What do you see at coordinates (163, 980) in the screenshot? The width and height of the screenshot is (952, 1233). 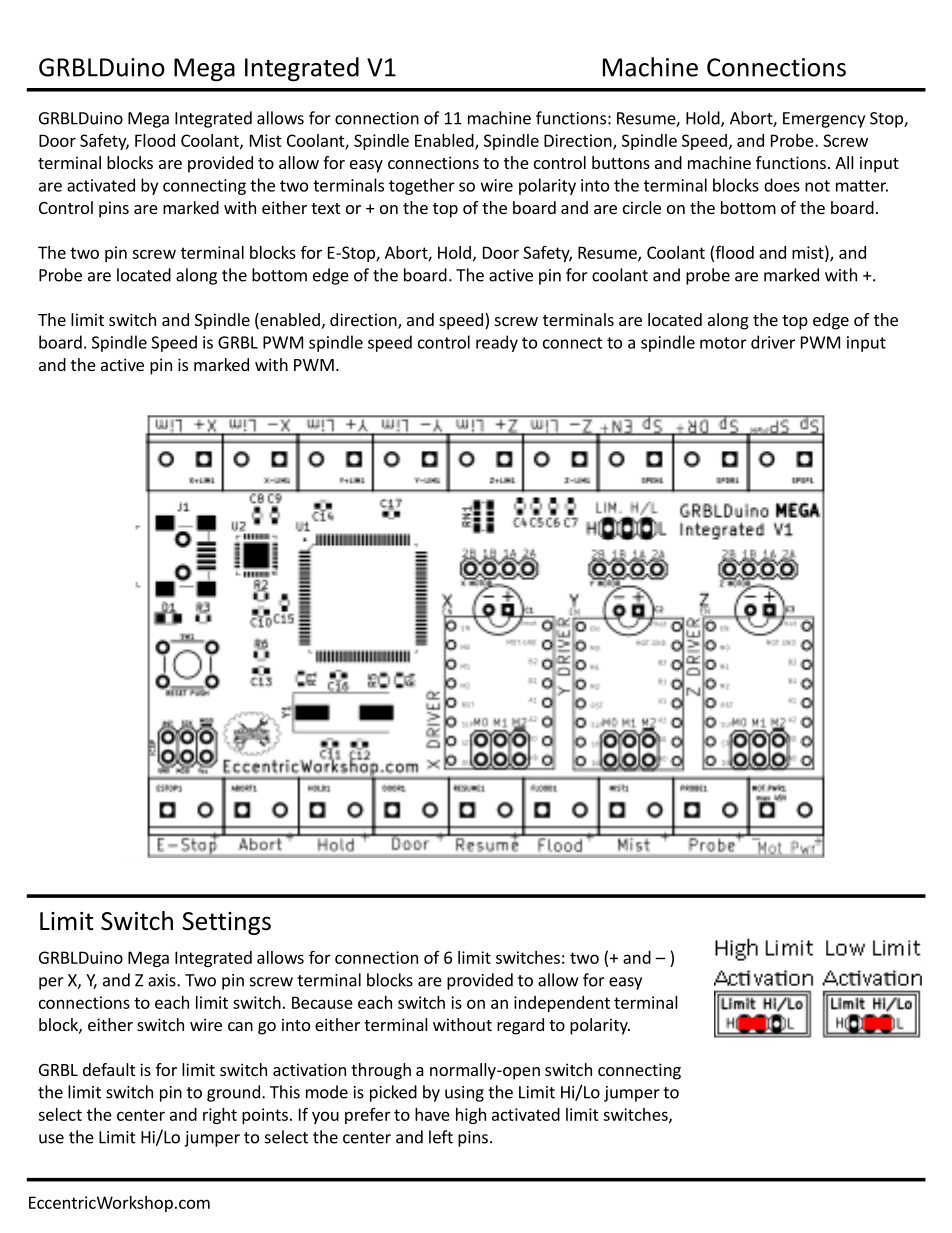 I see `axis` at bounding box center [163, 980].
